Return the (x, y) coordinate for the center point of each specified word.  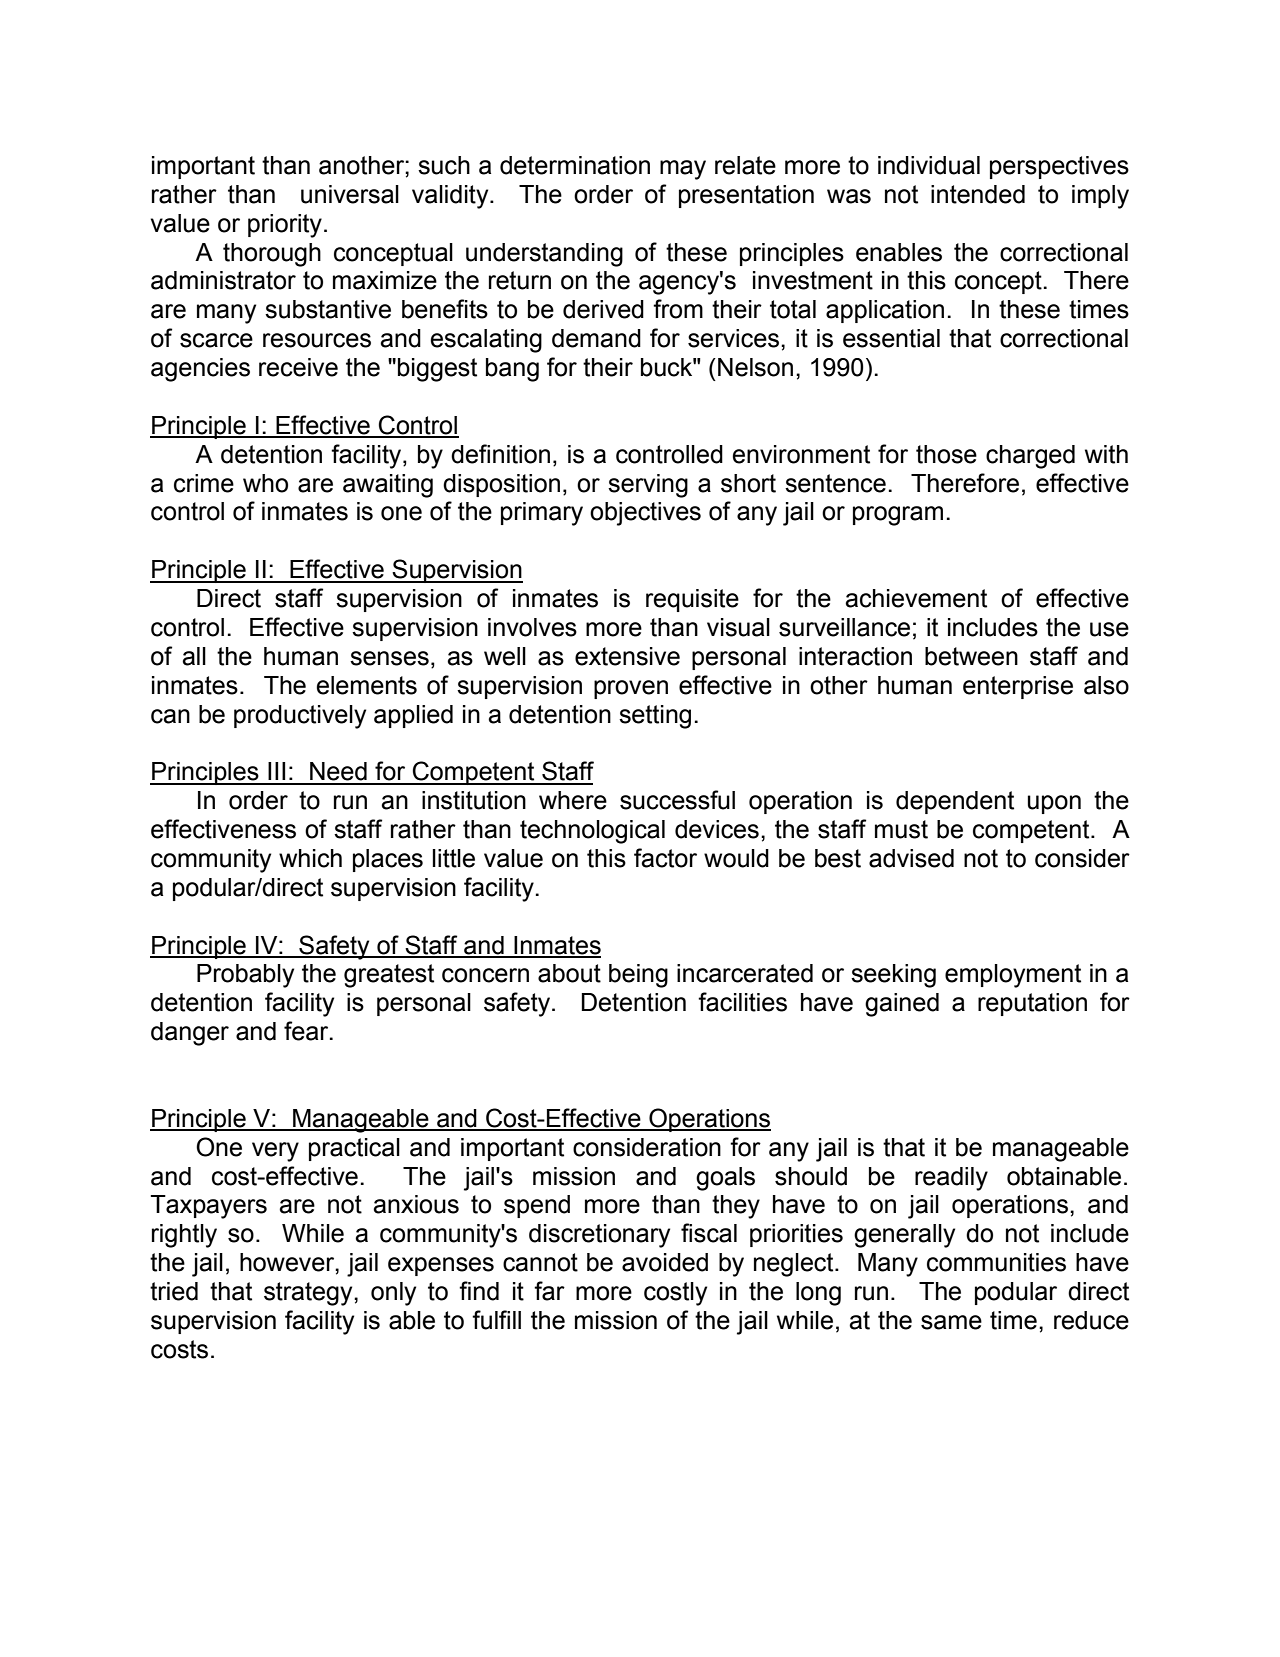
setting (655, 717)
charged (1030, 457)
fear (307, 1031)
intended (978, 194)
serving (648, 486)
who (265, 483)
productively (300, 717)
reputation (1032, 1004)
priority (285, 226)
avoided (665, 1262)
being (638, 976)
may (683, 170)
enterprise (1018, 687)
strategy (309, 1294)
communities (996, 1262)
